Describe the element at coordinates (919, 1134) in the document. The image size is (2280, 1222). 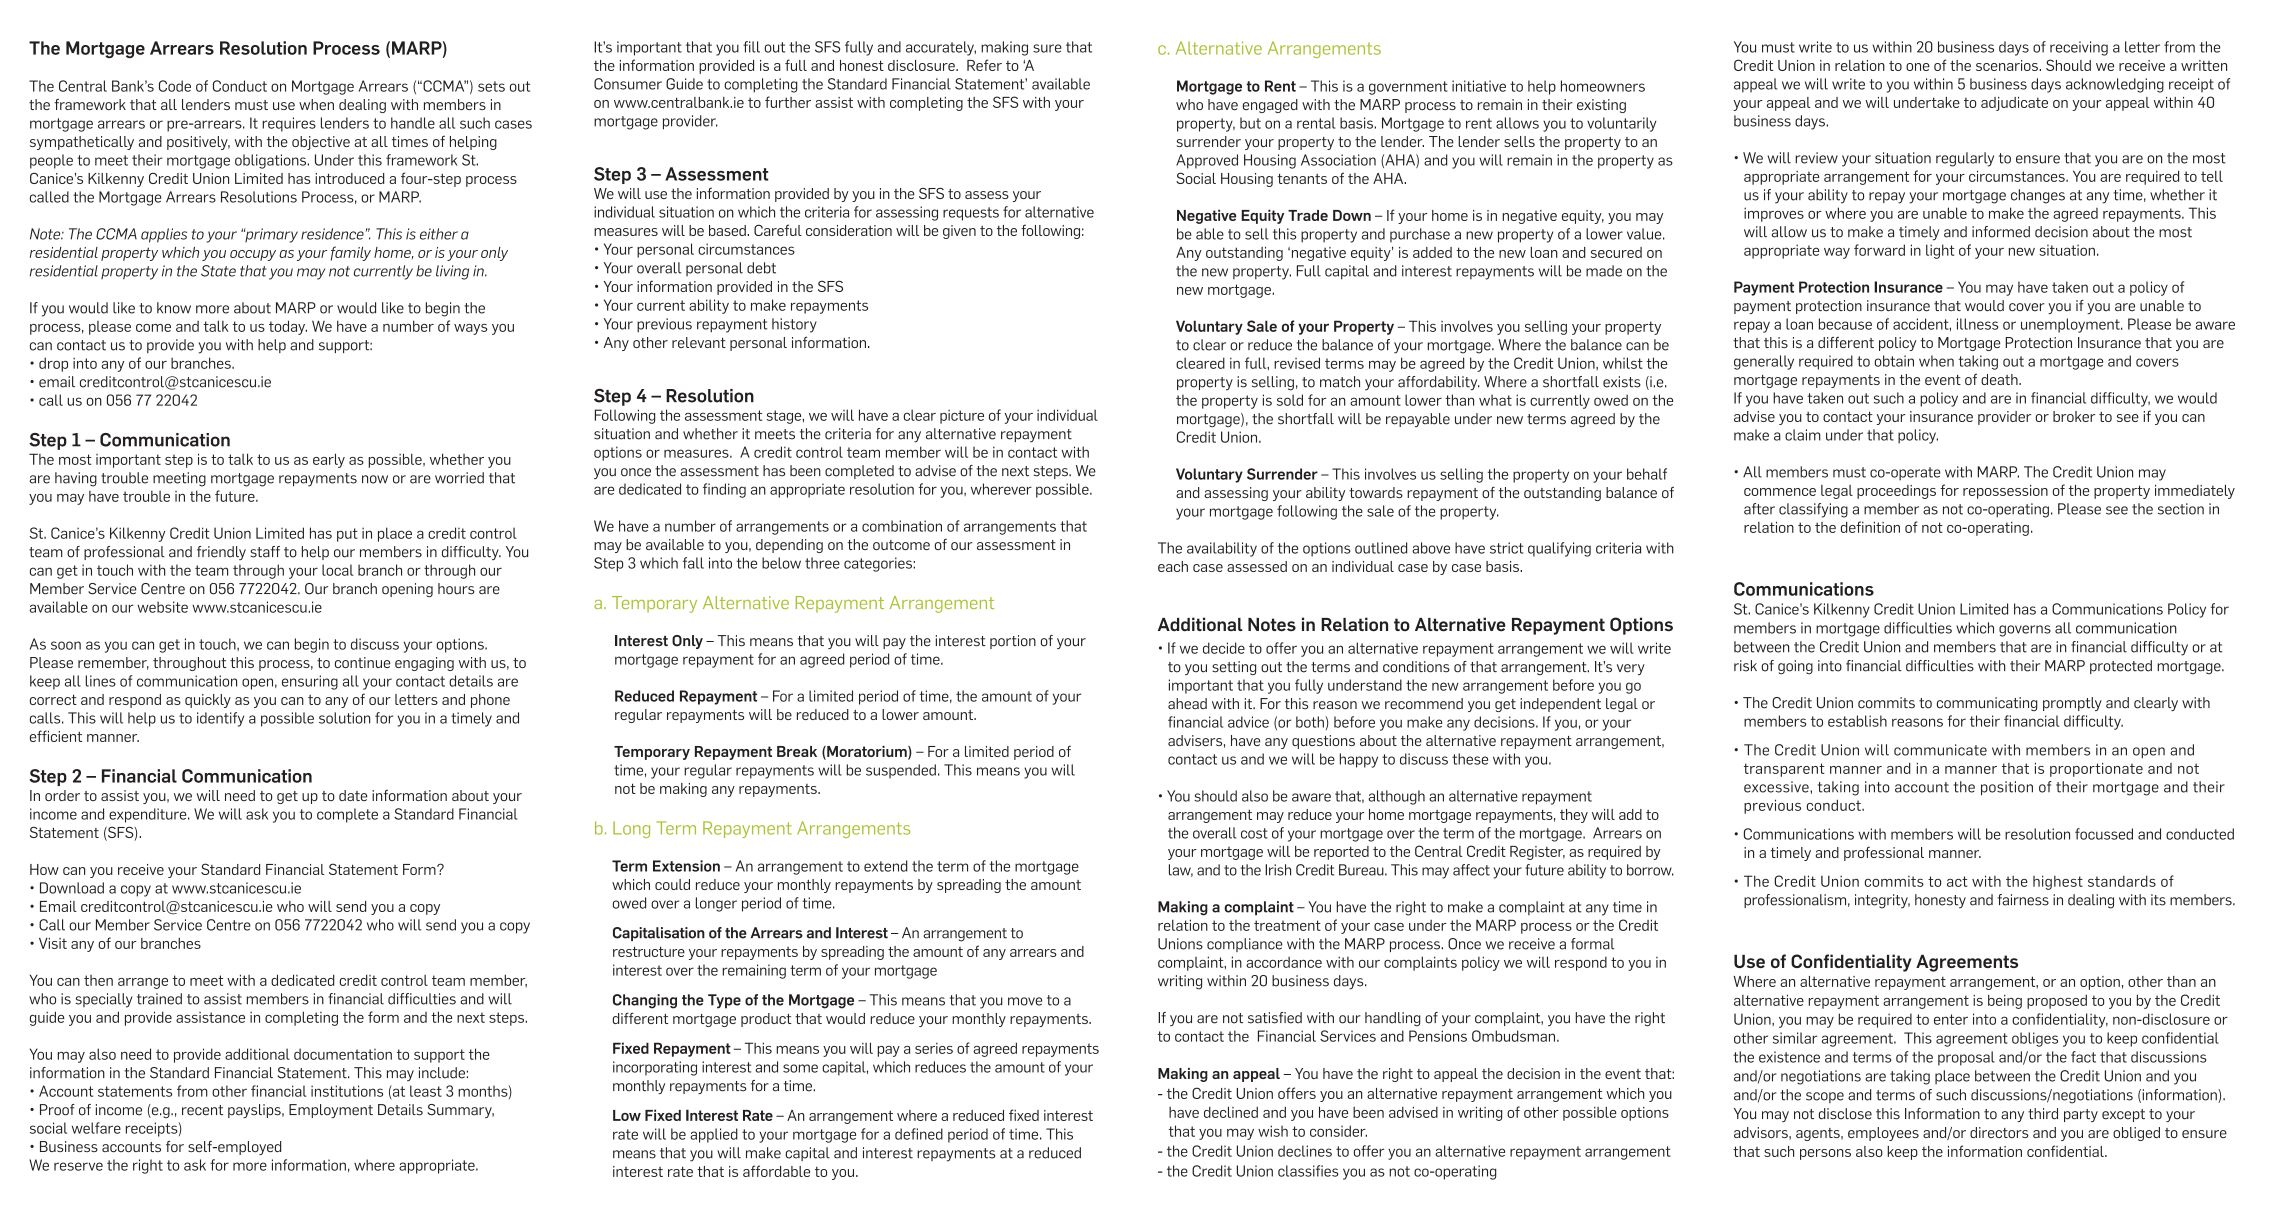
I see `defined` at that location.
